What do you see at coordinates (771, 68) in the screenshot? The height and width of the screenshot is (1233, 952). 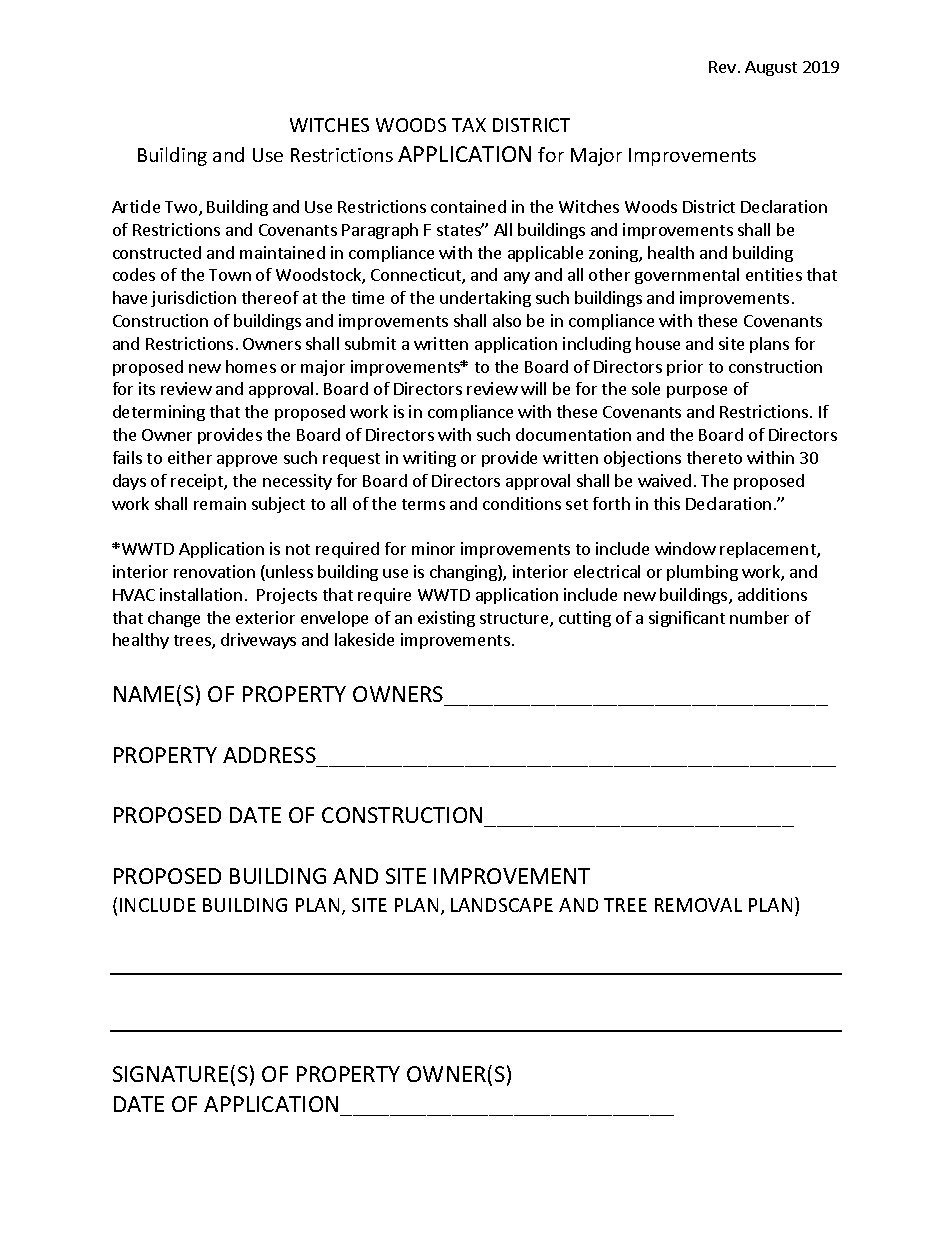 I see `August` at bounding box center [771, 68].
